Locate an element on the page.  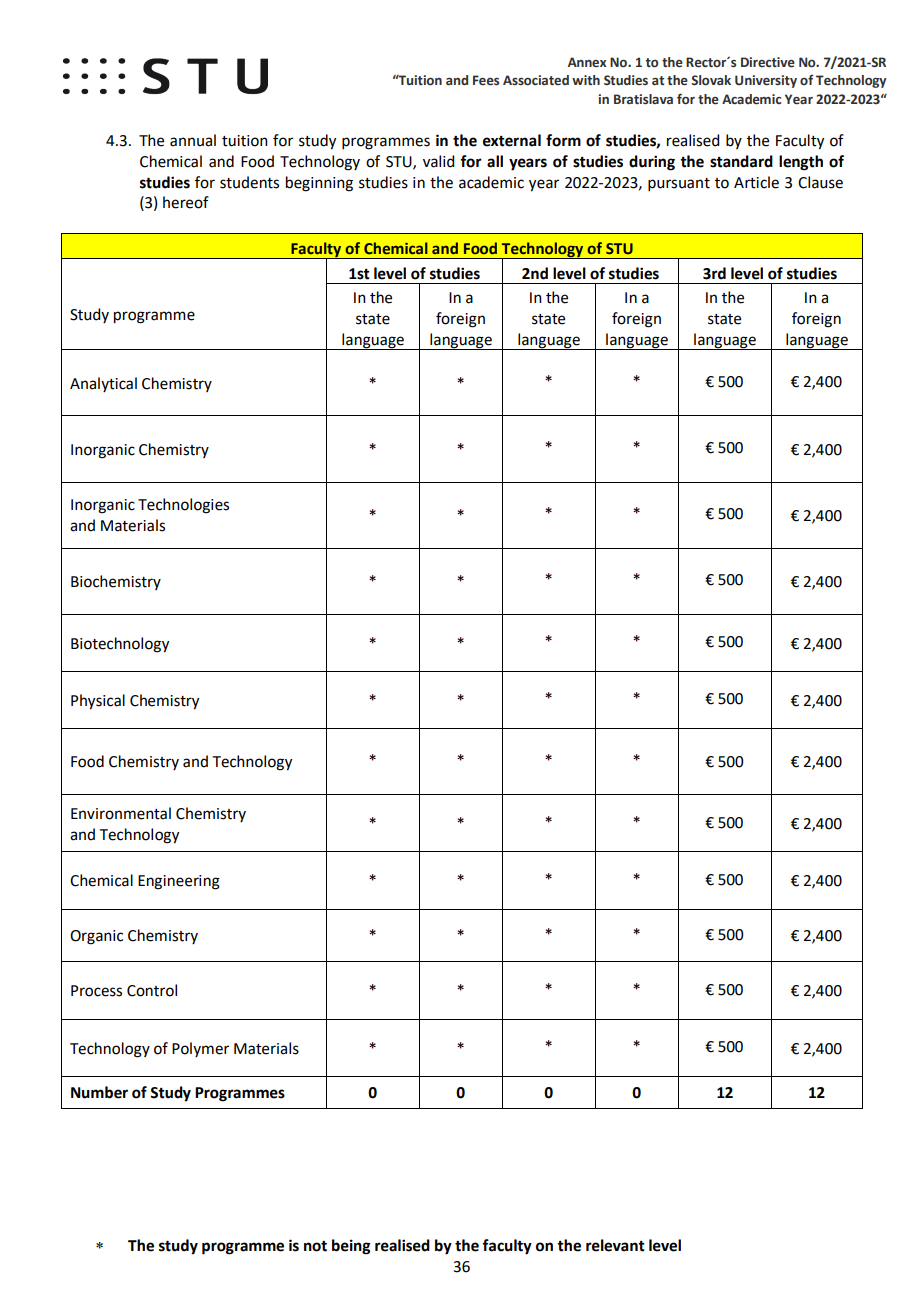
not is located at coordinates (315, 1246).
